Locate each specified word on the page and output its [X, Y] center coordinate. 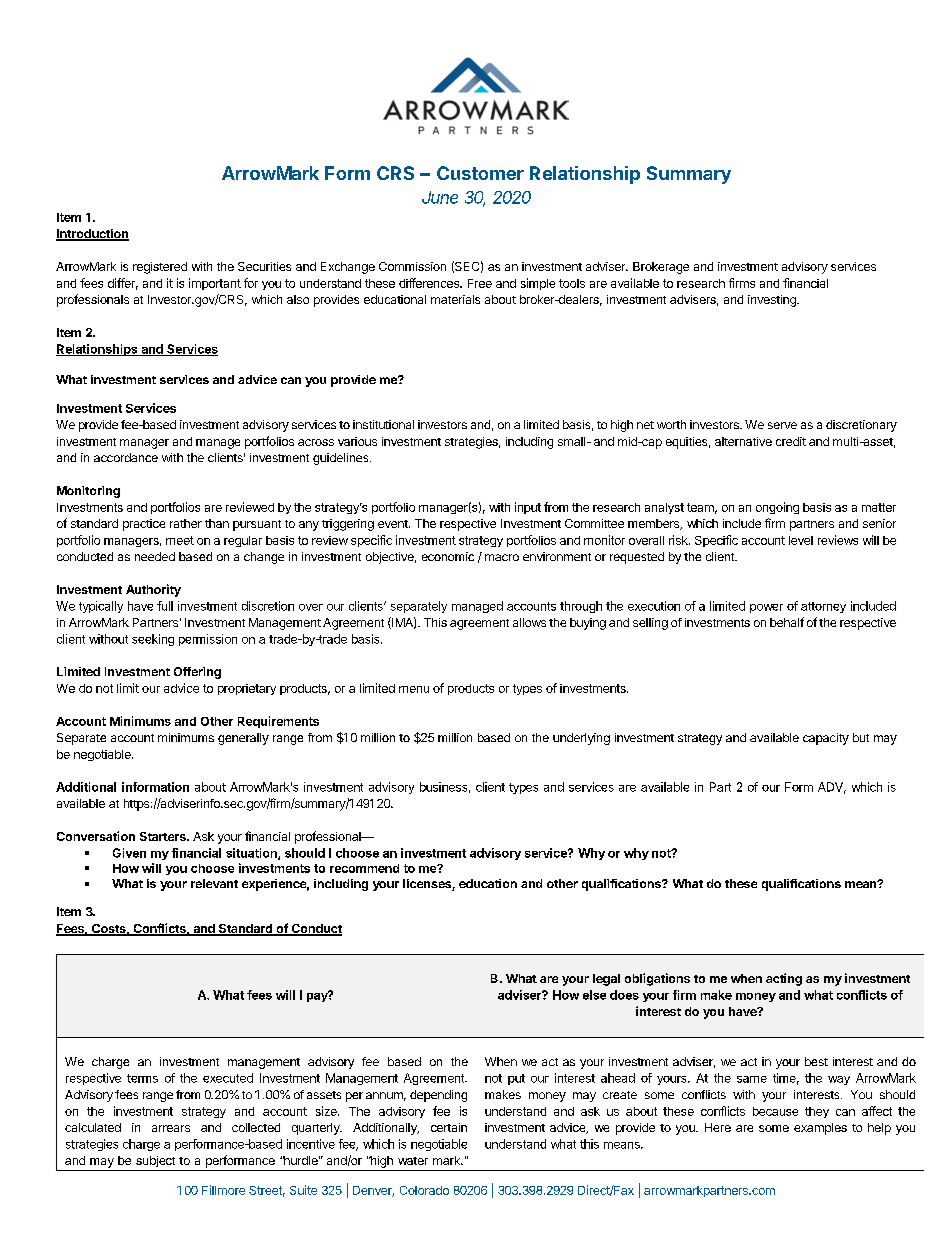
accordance [126, 457]
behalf [787, 622]
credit [791, 441]
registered [160, 268]
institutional [383, 424]
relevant [214, 883]
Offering [197, 673]
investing [773, 301]
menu [414, 689]
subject [155, 1161]
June [440, 197]
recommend [364, 868]
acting [784, 979]
